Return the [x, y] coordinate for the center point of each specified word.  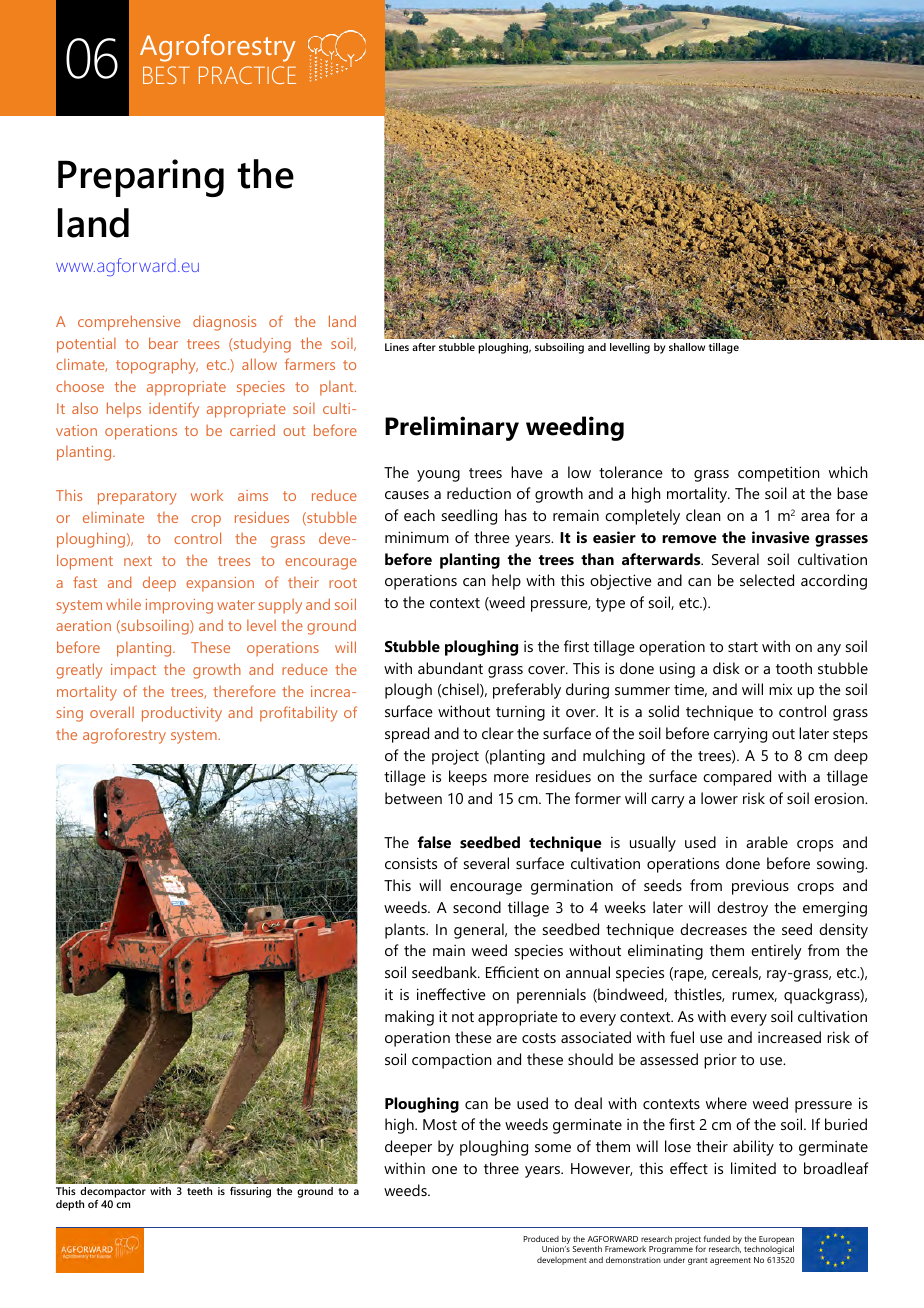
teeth [199, 1191]
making [409, 1018]
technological [769, 1249]
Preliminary [452, 428]
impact [133, 671]
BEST [166, 75]
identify [174, 410]
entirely [776, 952]
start [743, 647]
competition [779, 474]
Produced [541, 1239]
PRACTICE [247, 75]
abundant [450, 668]
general [480, 931]
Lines [397, 347]
